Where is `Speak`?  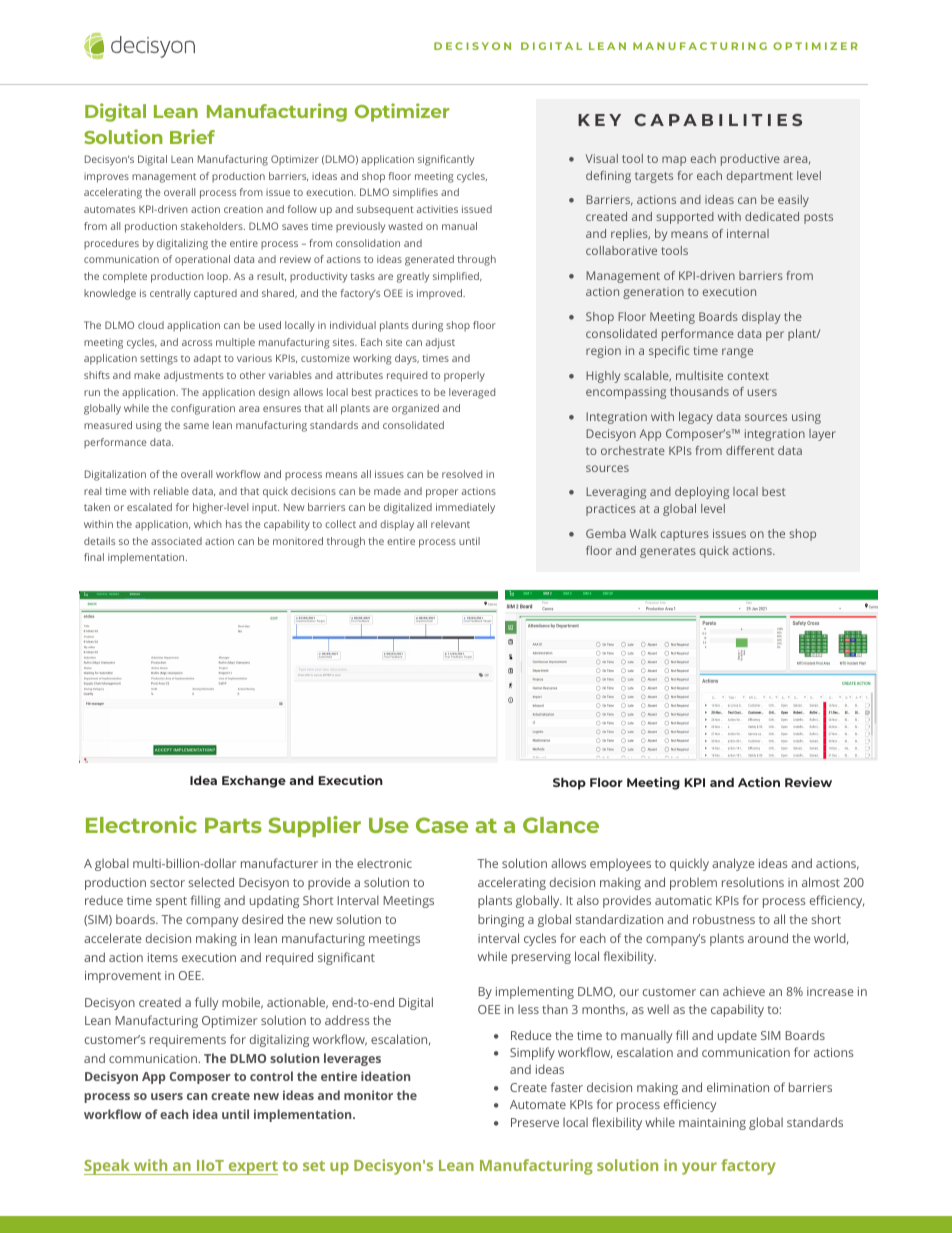 Speak is located at coordinates (108, 1167).
